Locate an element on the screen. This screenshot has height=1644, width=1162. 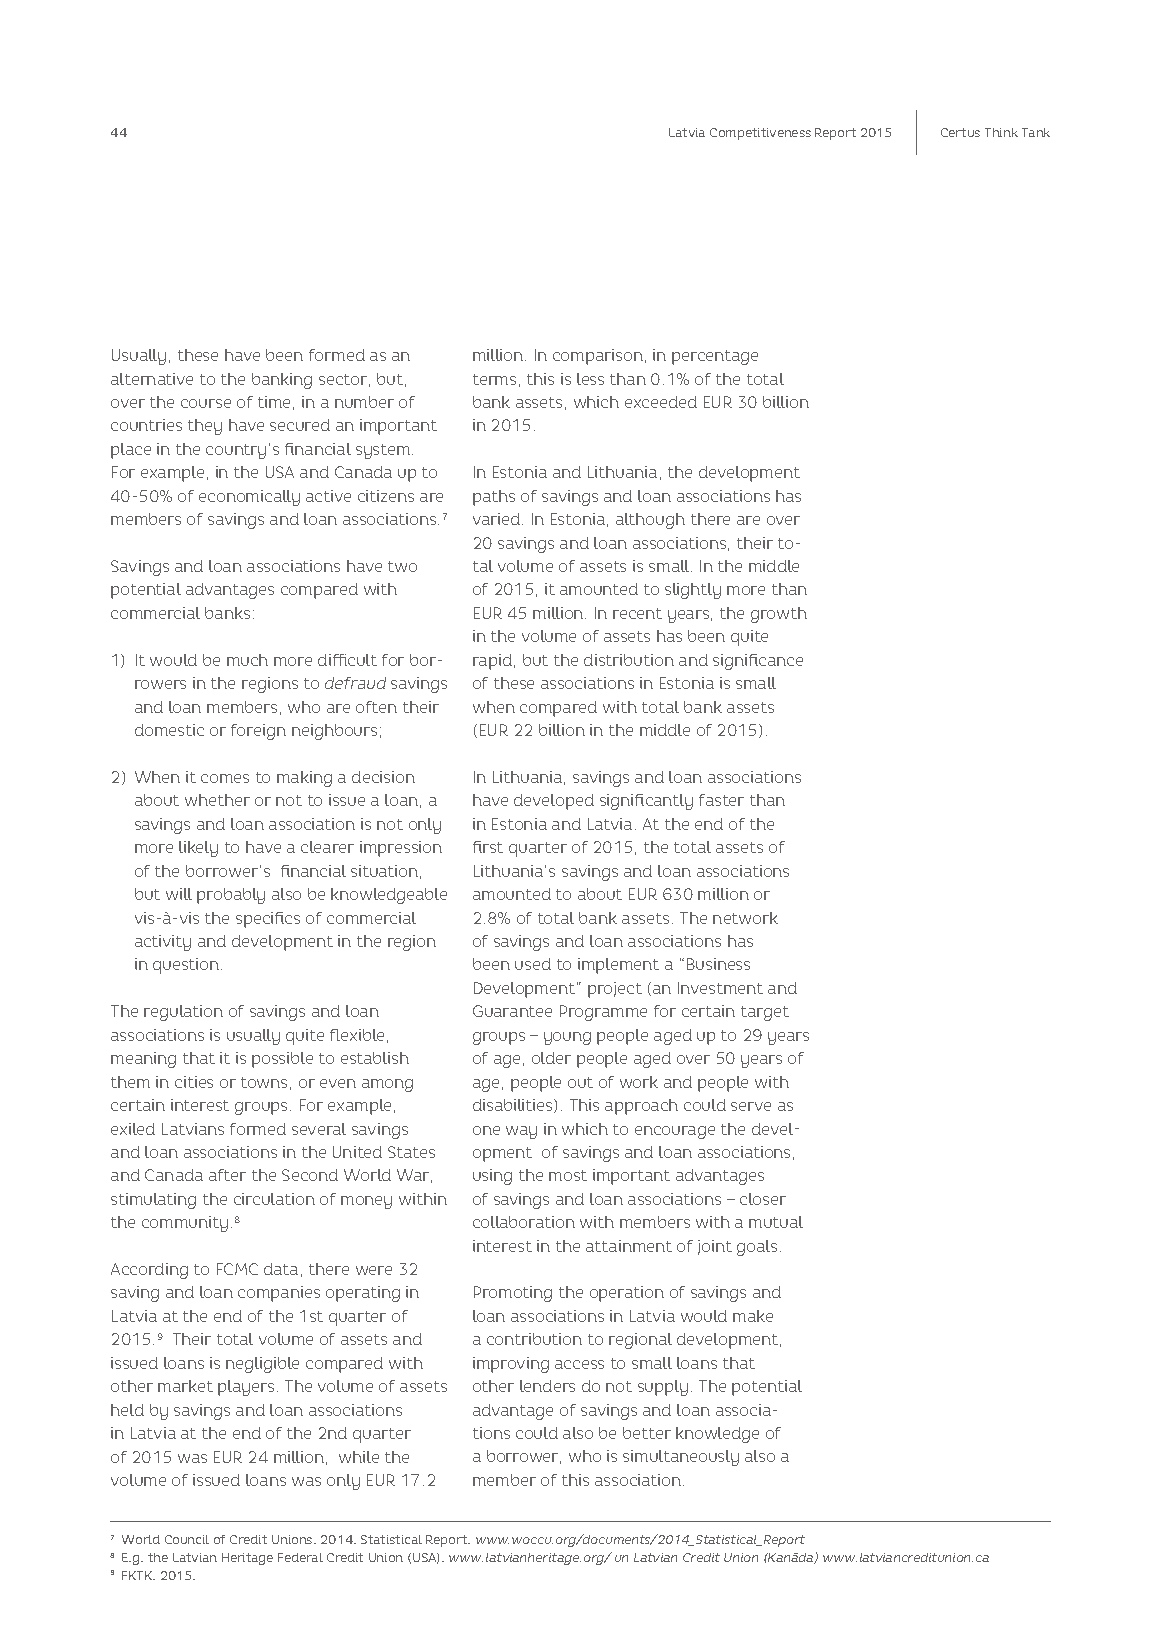
Council is located at coordinates (187, 1539).
